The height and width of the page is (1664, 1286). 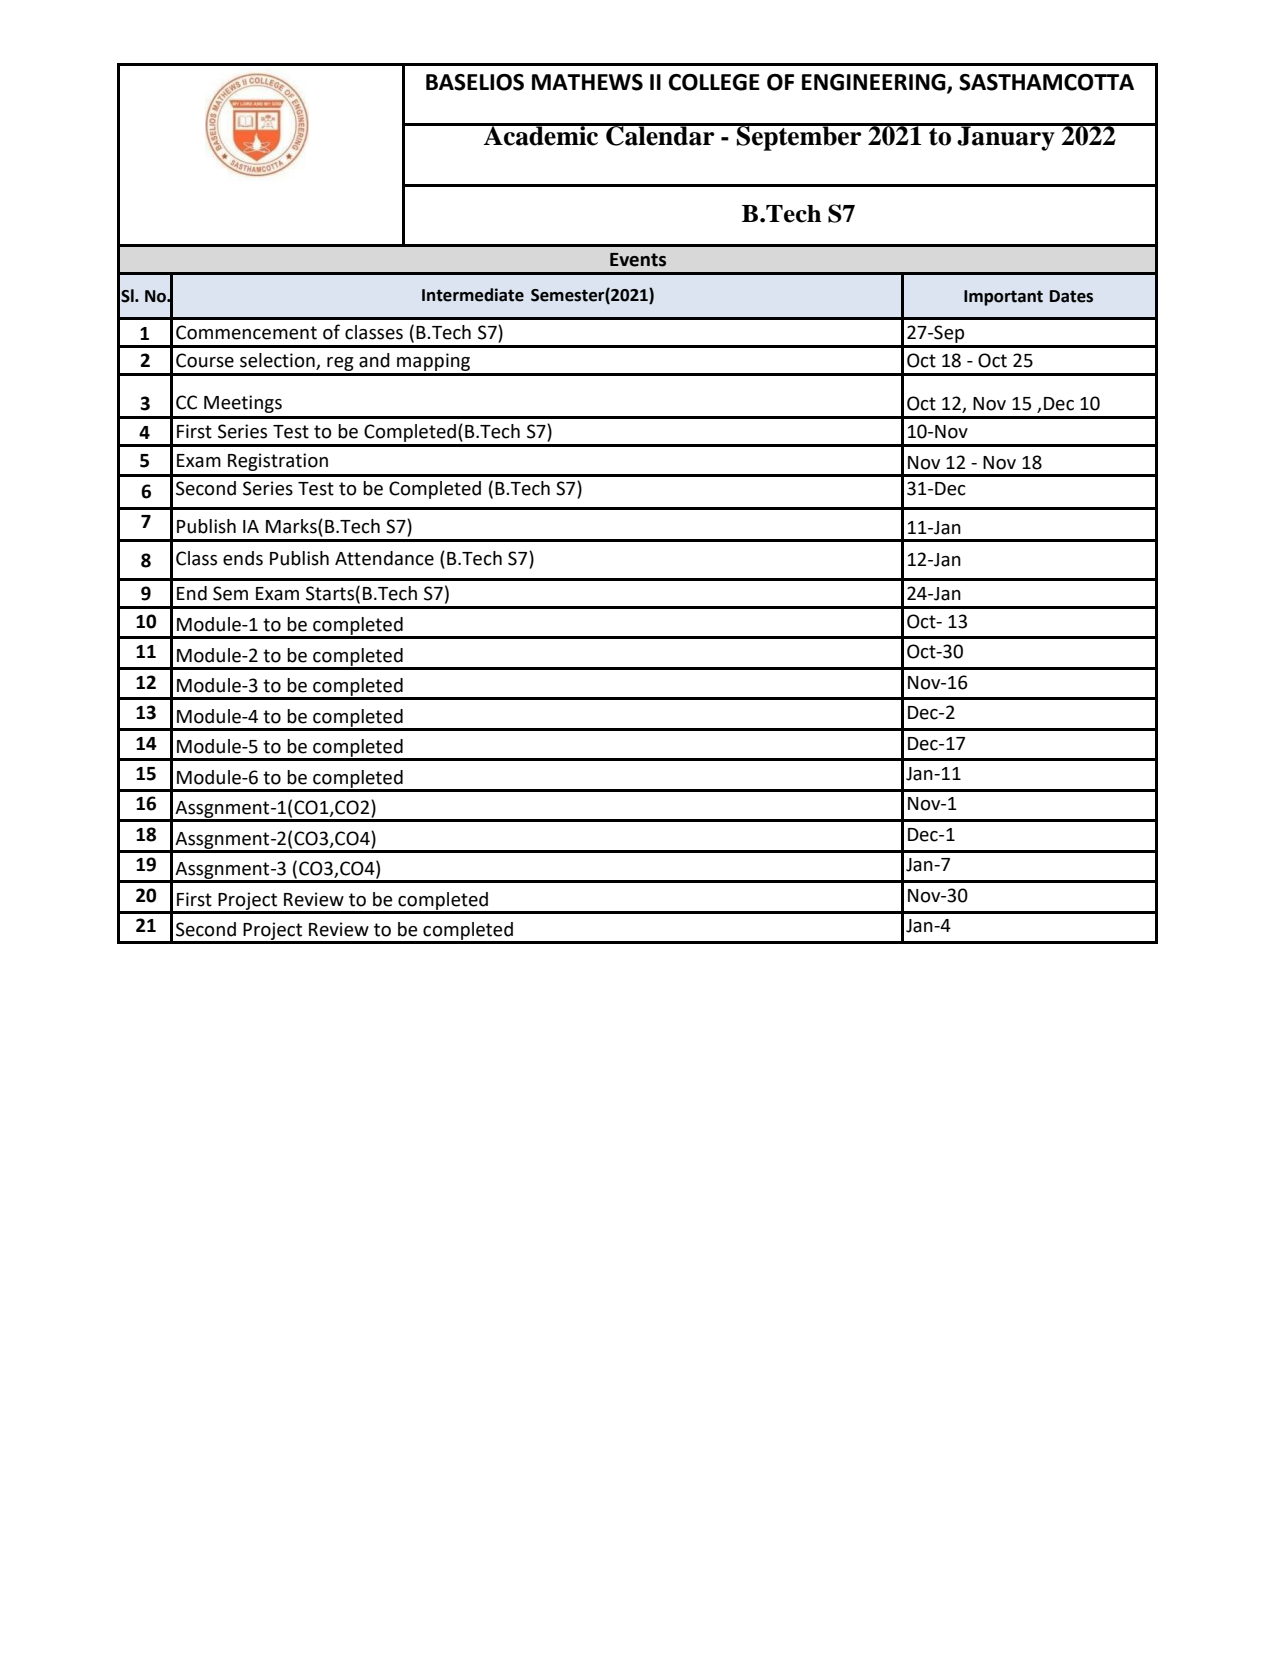 I want to click on Attendance, so click(x=384, y=558).
